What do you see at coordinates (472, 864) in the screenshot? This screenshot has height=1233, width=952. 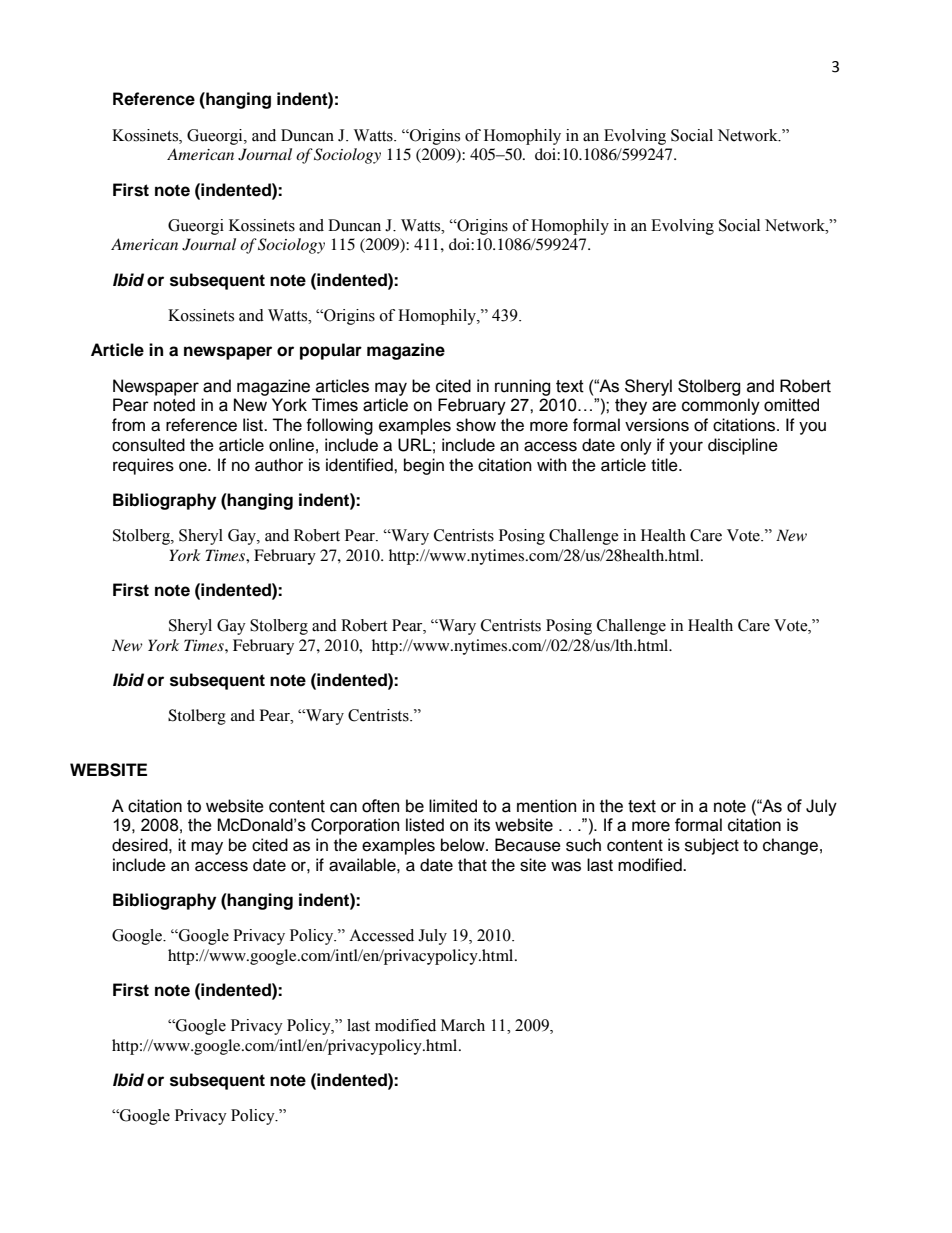 I see `that` at bounding box center [472, 864].
